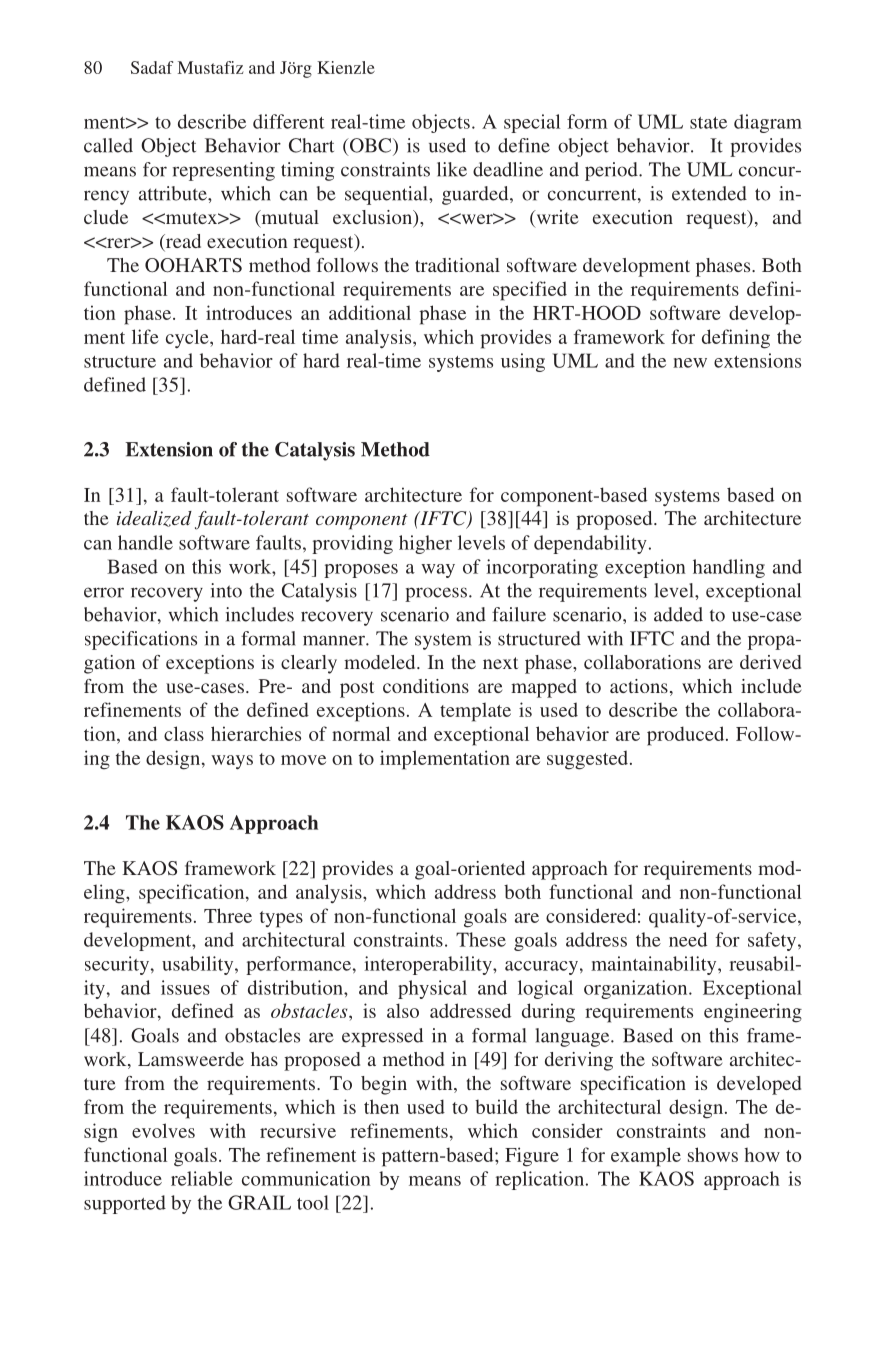 The image size is (893, 1372). Describe the element at coordinates (708, 123) in the page. I see `state` at that location.
